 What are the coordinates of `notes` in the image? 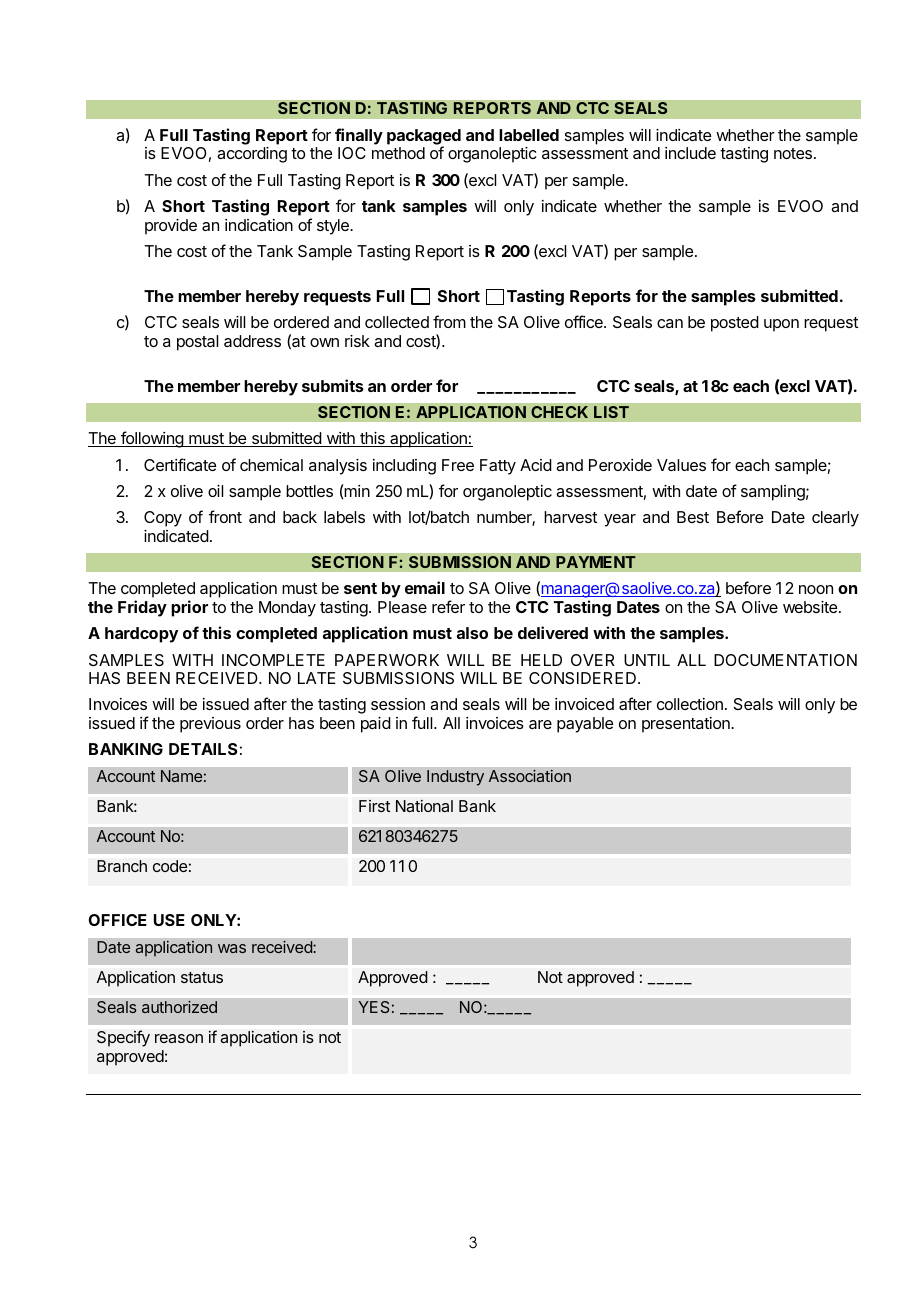 It's located at (794, 153).
